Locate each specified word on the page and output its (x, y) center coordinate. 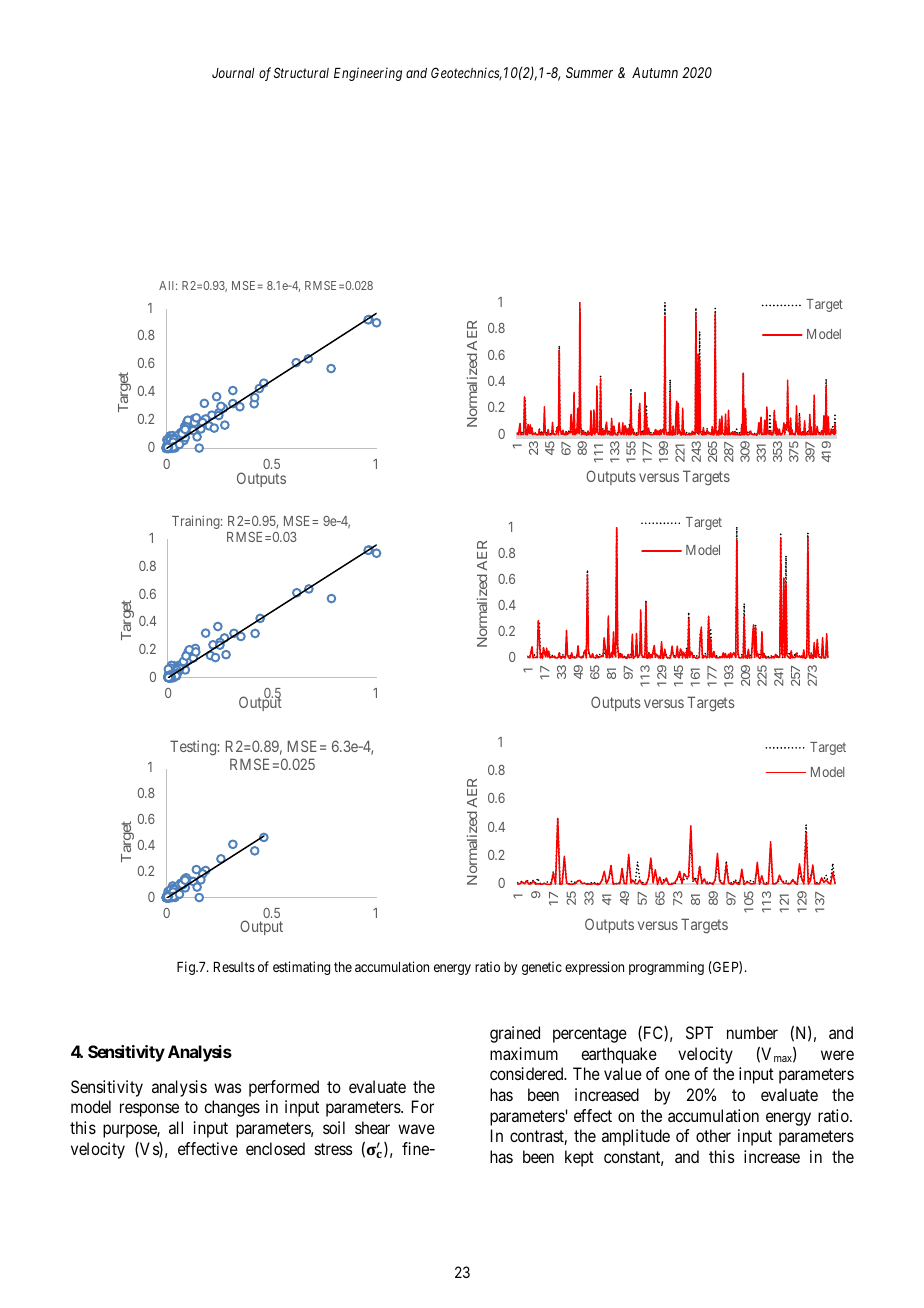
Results (234, 967)
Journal (233, 73)
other (713, 1135)
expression (594, 968)
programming (666, 968)
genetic (542, 968)
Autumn (655, 72)
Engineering (368, 74)
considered (528, 1073)
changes (232, 1108)
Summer (589, 72)
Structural (301, 72)
